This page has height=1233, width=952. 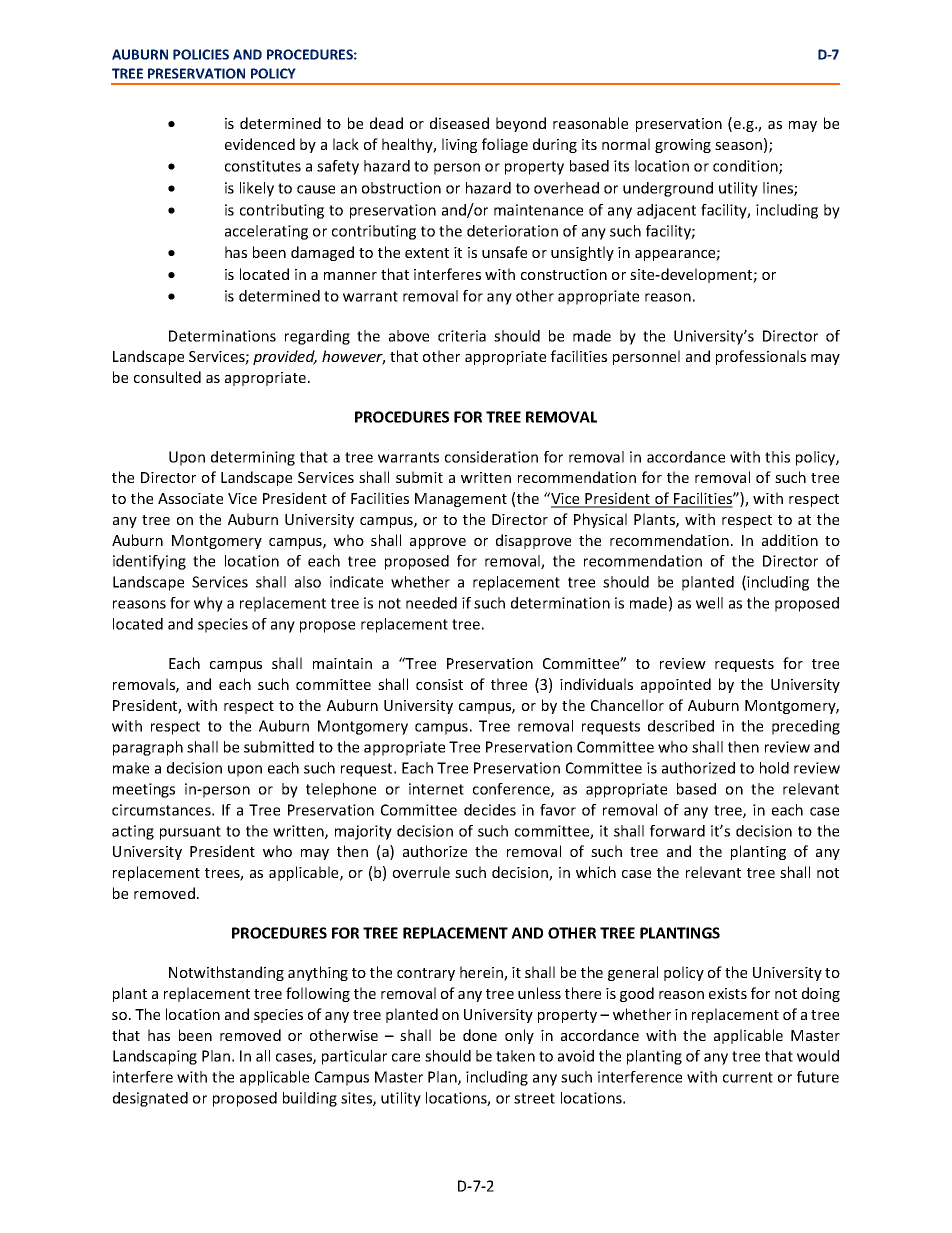 I want to click on Landscaping, so click(x=155, y=1057).
